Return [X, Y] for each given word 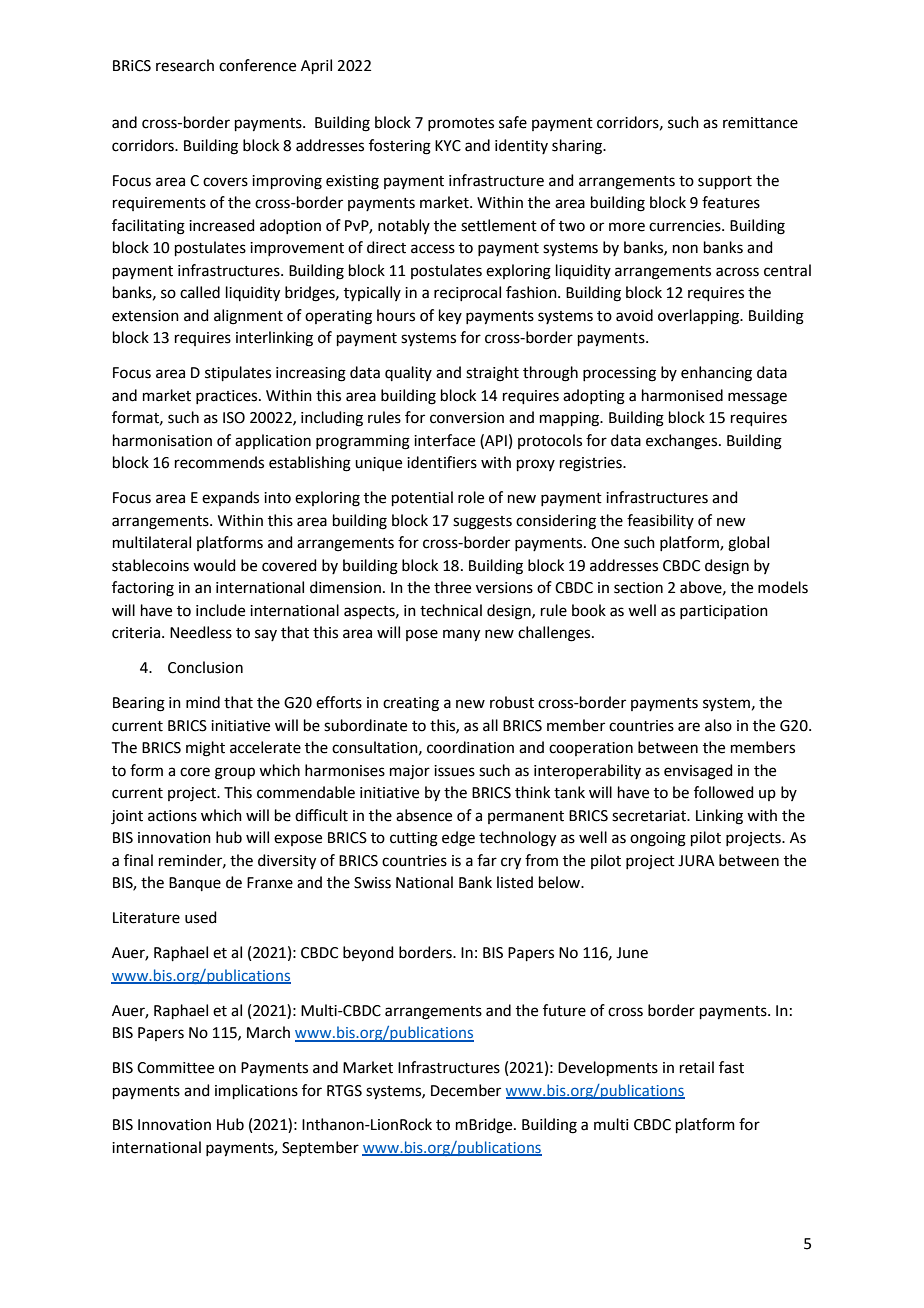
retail [697, 1067]
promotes [461, 124]
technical [451, 610]
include [220, 610]
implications [256, 1091]
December [466, 1090]
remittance [760, 123]
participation [724, 612]
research [185, 65]
